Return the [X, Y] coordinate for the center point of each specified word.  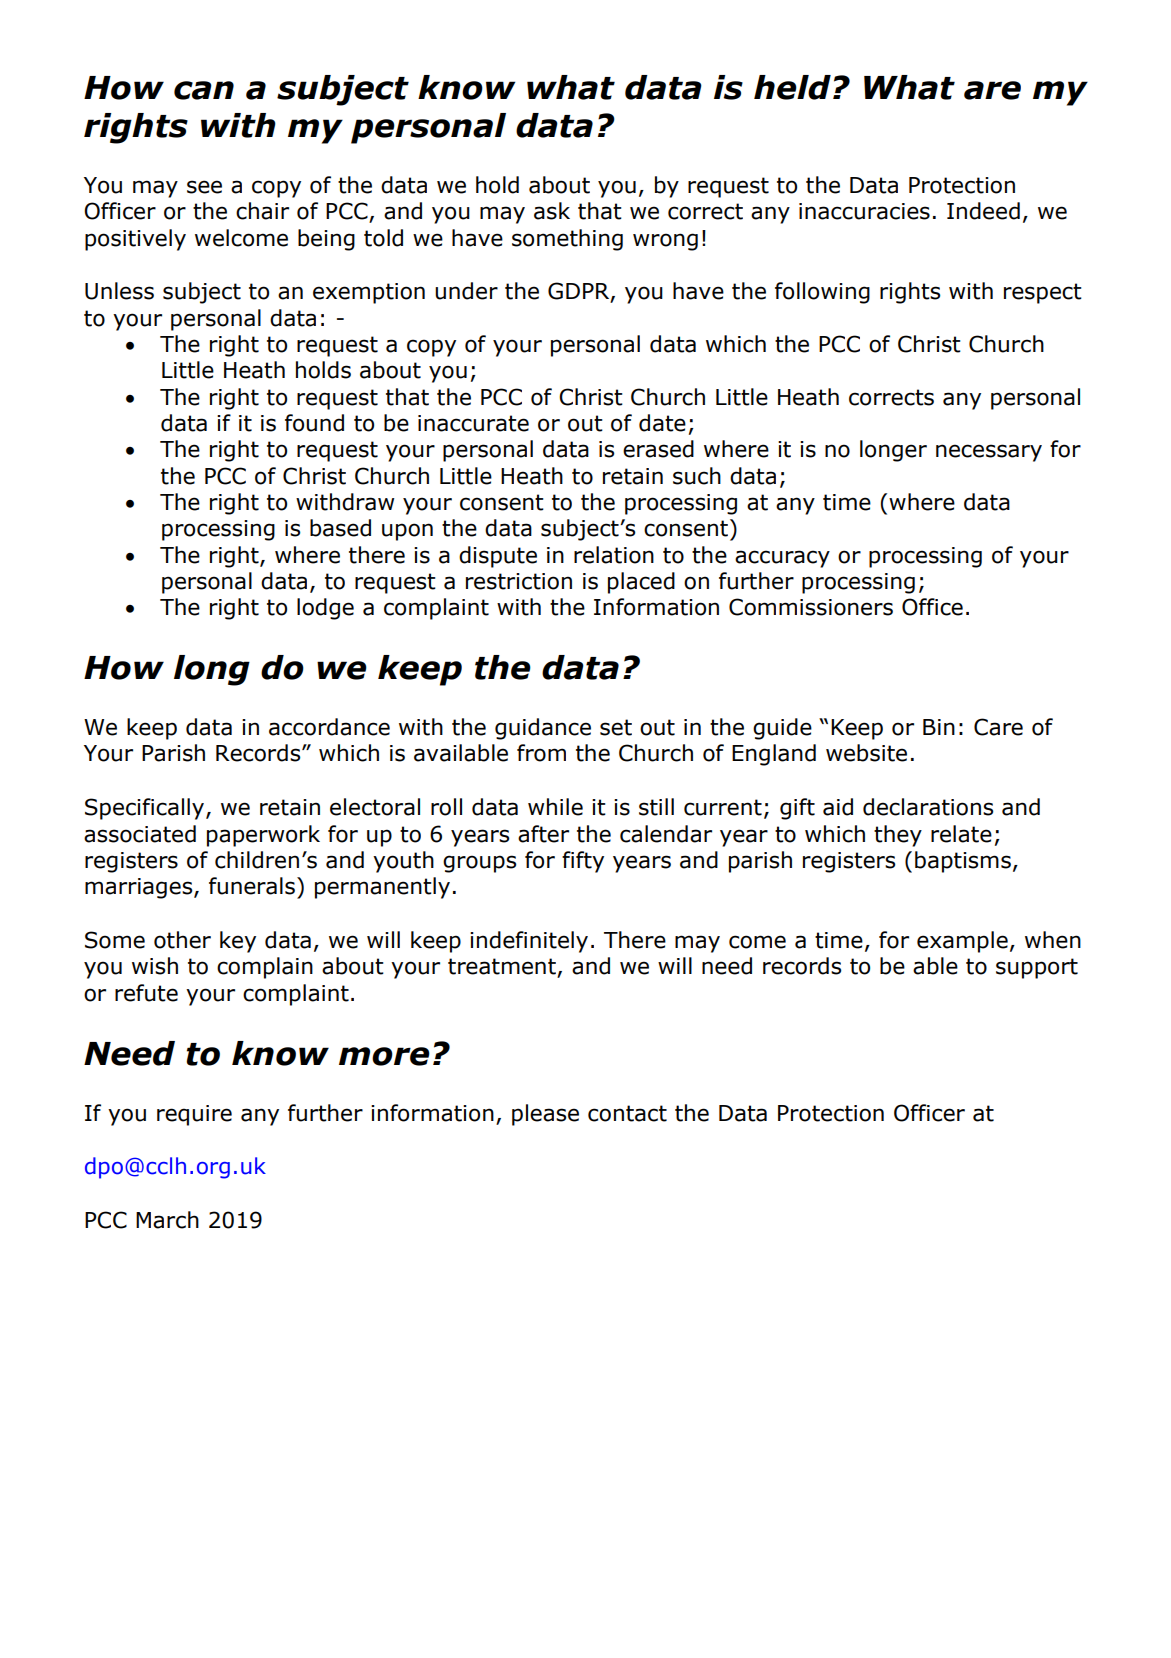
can [204, 90]
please [545, 1115]
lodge [325, 609]
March [167, 1220]
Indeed [983, 211]
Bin [939, 727]
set [616, 727]
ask [552, 211]
